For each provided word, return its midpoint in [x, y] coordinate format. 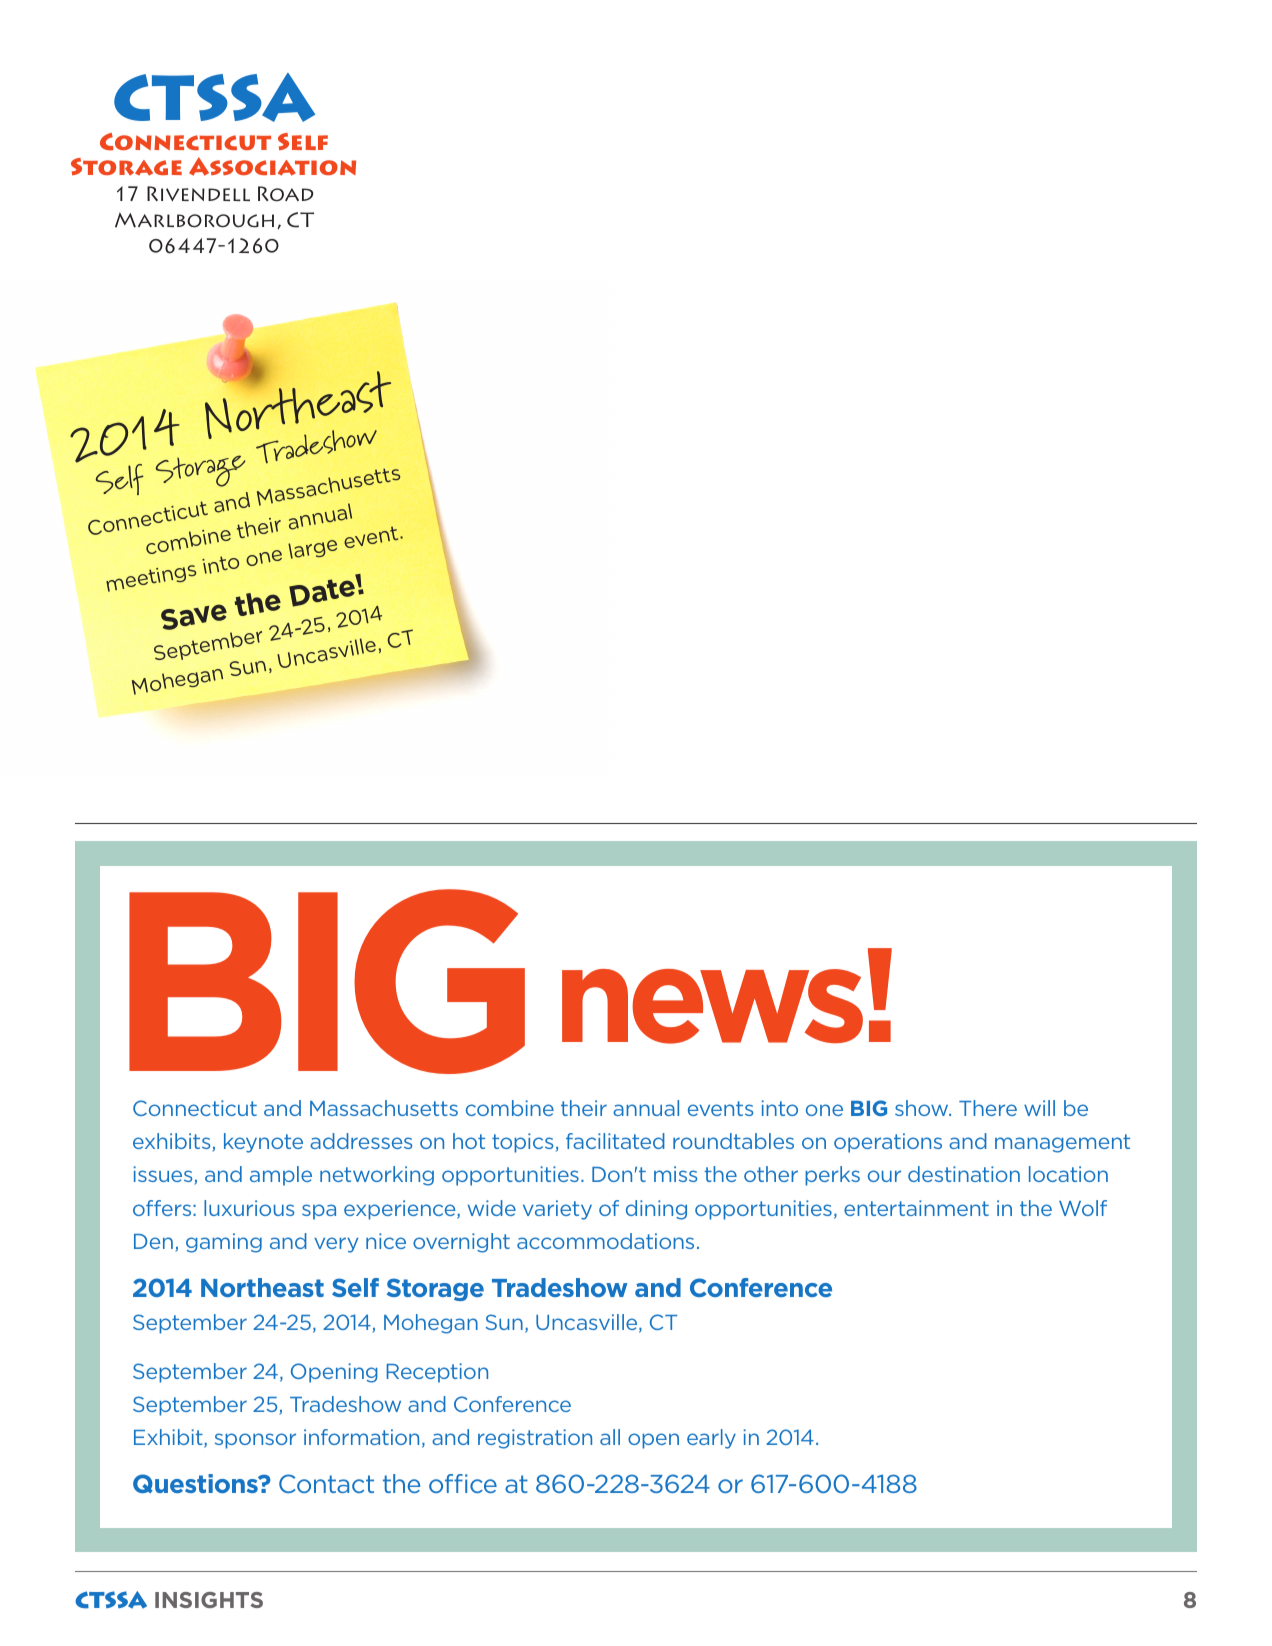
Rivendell [198, 193]
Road [286, 194]
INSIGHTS [209, 1600]
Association [272, 166]
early [711, 1439]
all [610, 1437]
